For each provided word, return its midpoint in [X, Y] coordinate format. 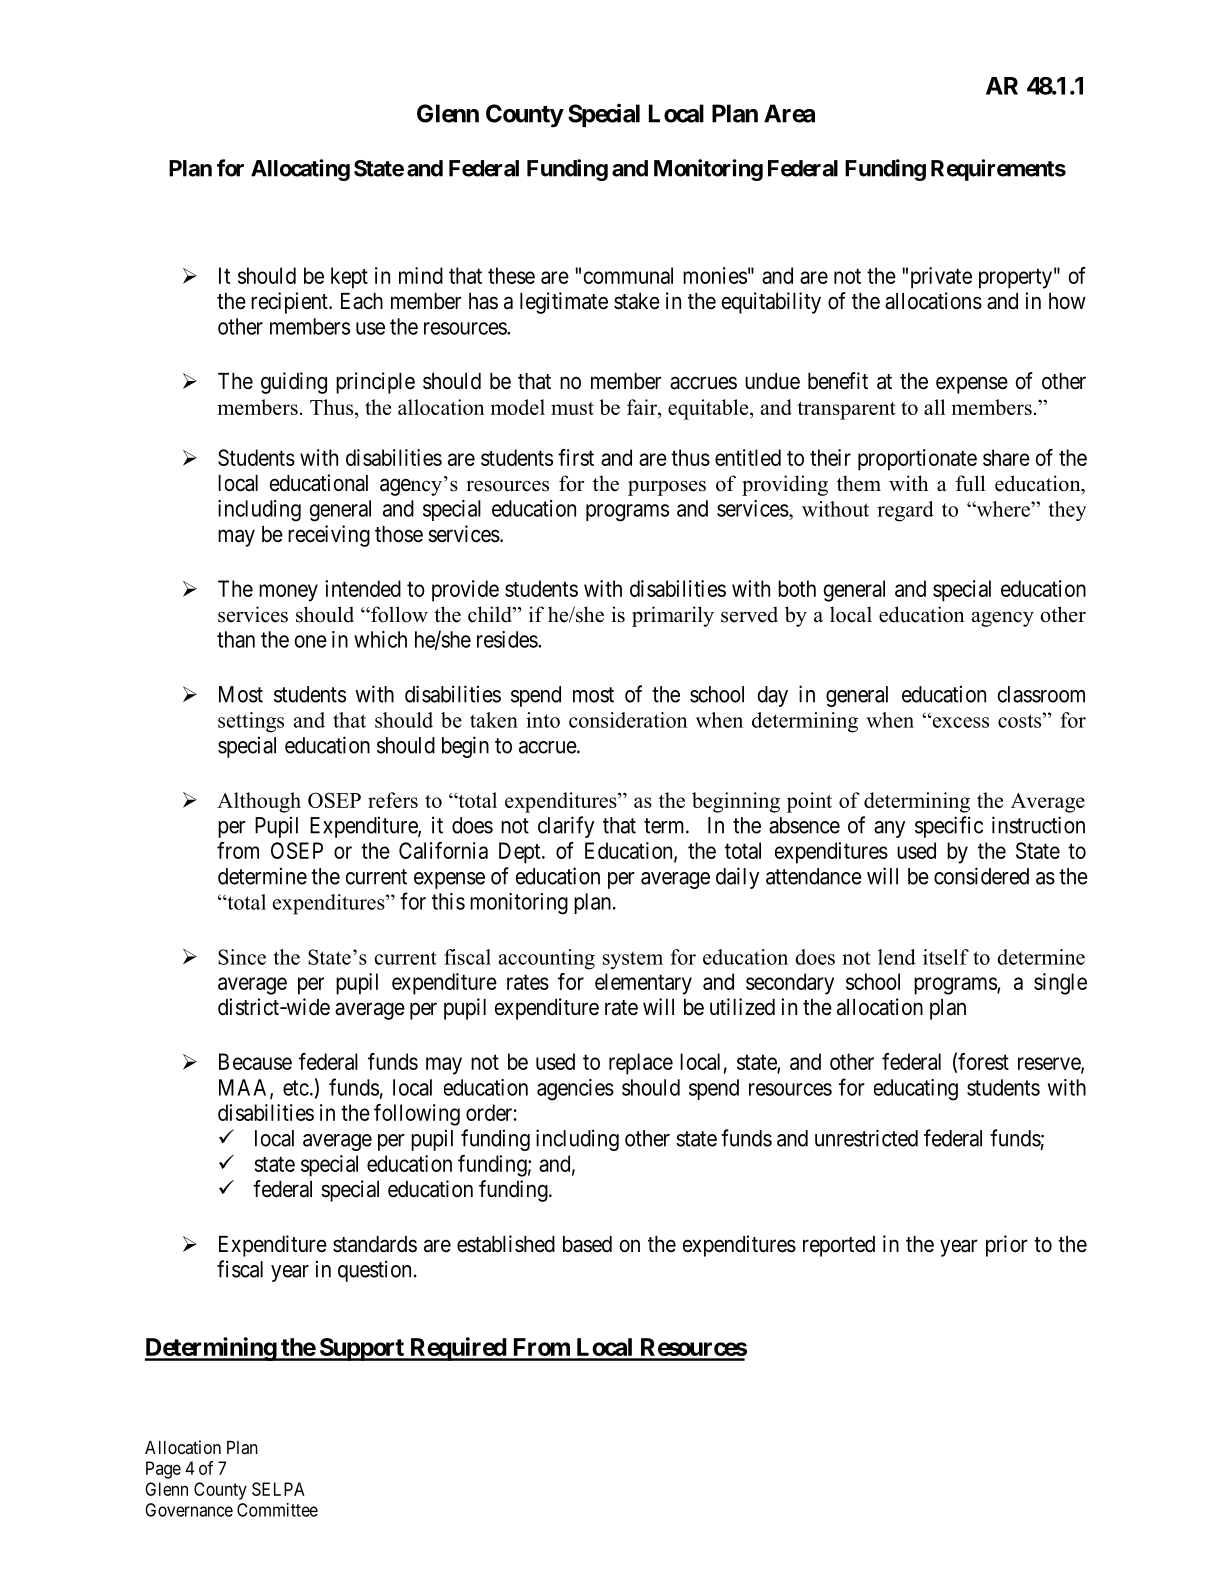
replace [641, 1064]
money [288, 593]
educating [916, 1090]
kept [349, 278]
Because [255, 1061]
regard [905, 511]
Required [458, 1349]
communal [628, 275]
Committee [277, 1510]
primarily [673, 616]
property [1015, 278]
